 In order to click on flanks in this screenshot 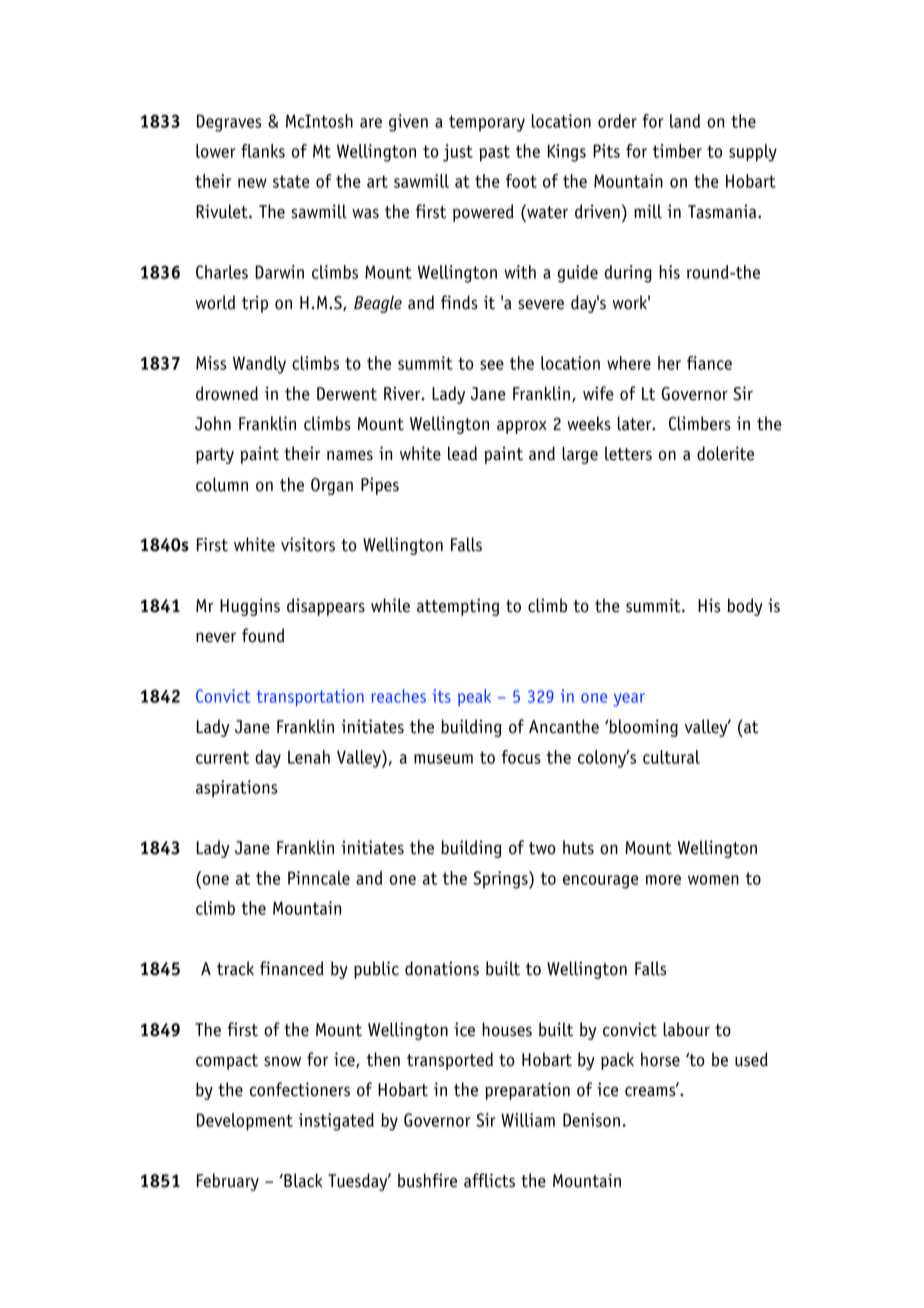, I will do `click(263, 151)`.
